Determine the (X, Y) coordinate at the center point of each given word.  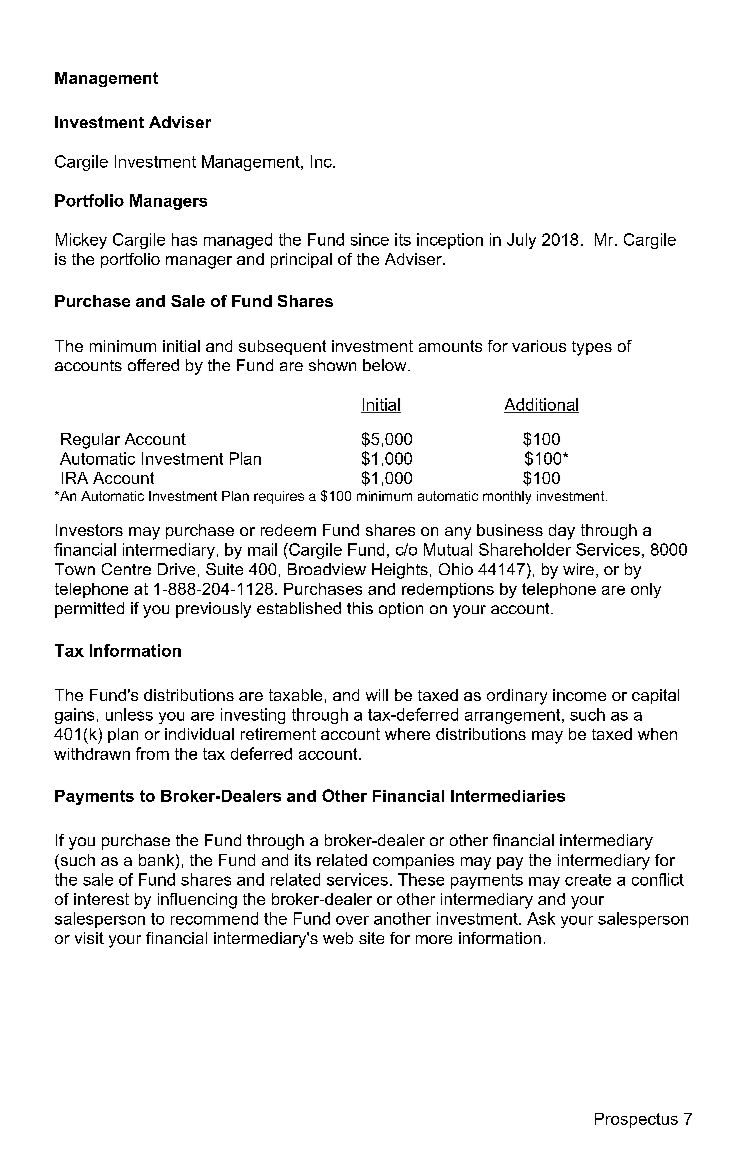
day (562, 532)
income (579, 695)
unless (129, 714)
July (521, 241)
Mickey (81, 241)
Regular (90, 441)
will (377, 695)
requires (279, 497)
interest (101, 899)
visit (89, 938)
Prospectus (636, 1120)
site (371, 938)
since (370, 239)
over (352, 920)
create (588, 880)
